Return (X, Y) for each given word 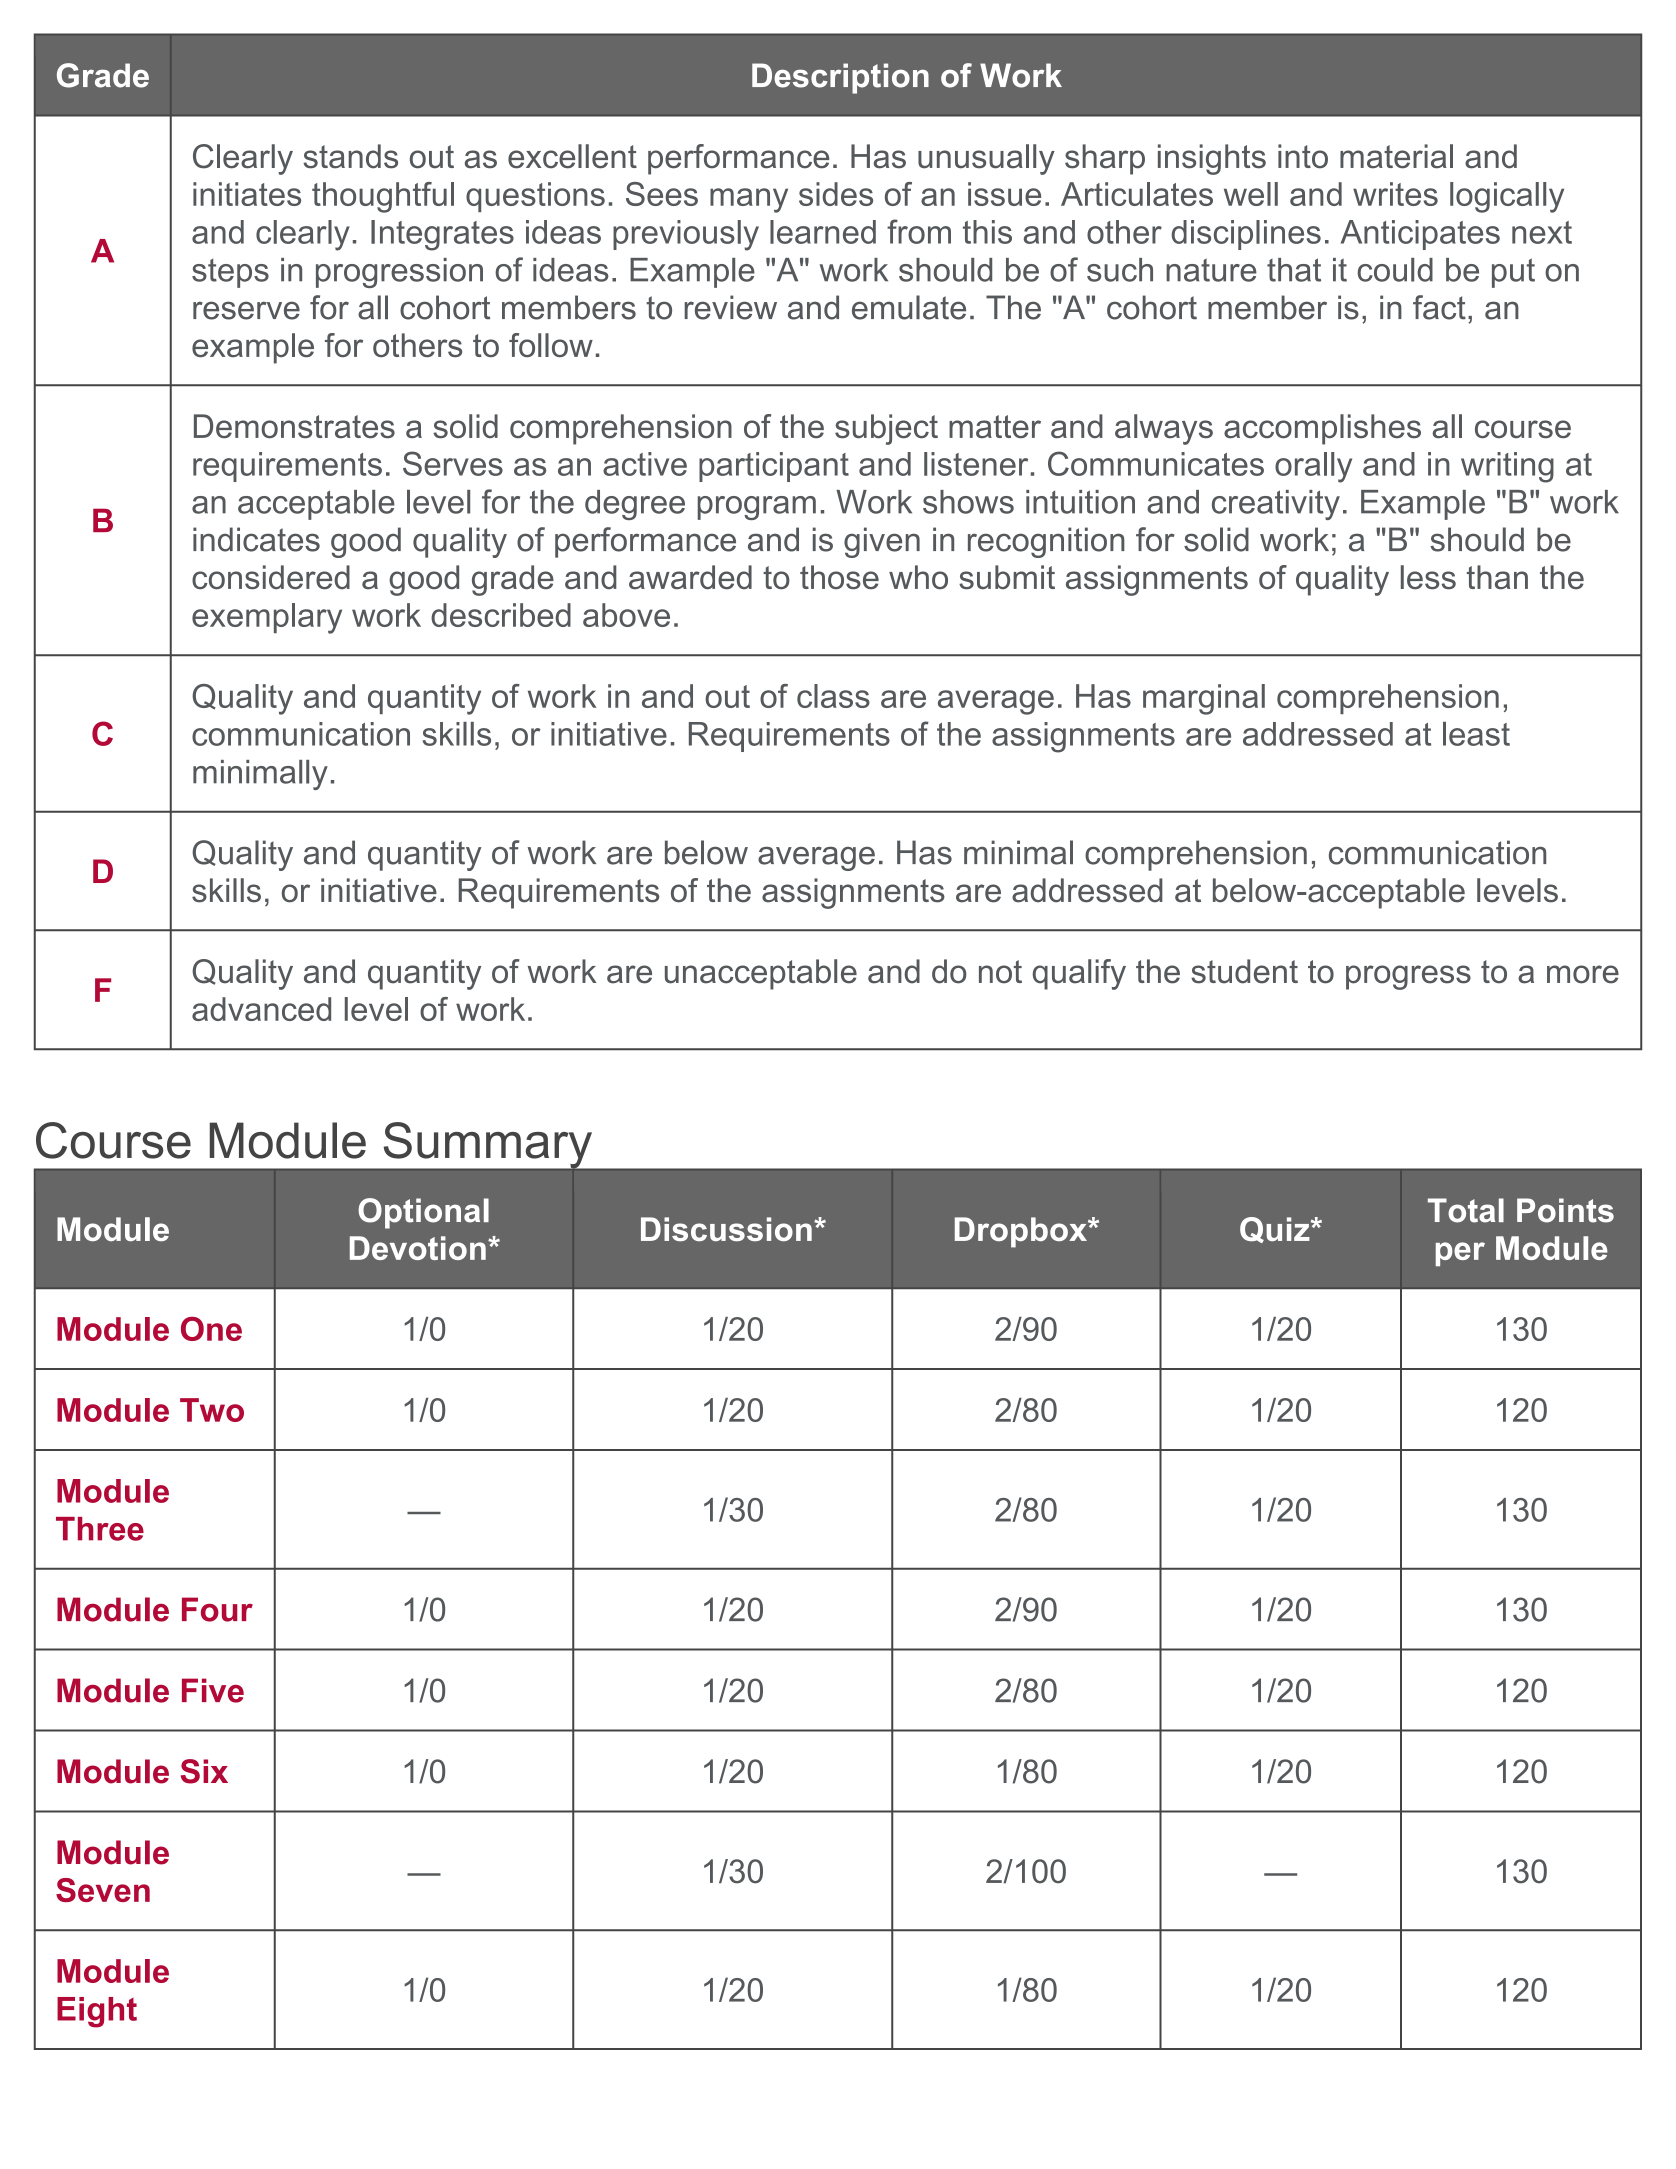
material (1396, 156)
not (1000, 972)
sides (836, 194)
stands (350, 156)
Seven (103, 1890)
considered (271, 577)
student (1244, 971)
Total (1466, 1210)
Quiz (1276, 1230)
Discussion (726, 1229)
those (839, 577)
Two (212, 1410)
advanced (261, 1009)
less (1428, 577)
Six (204, 1771)
